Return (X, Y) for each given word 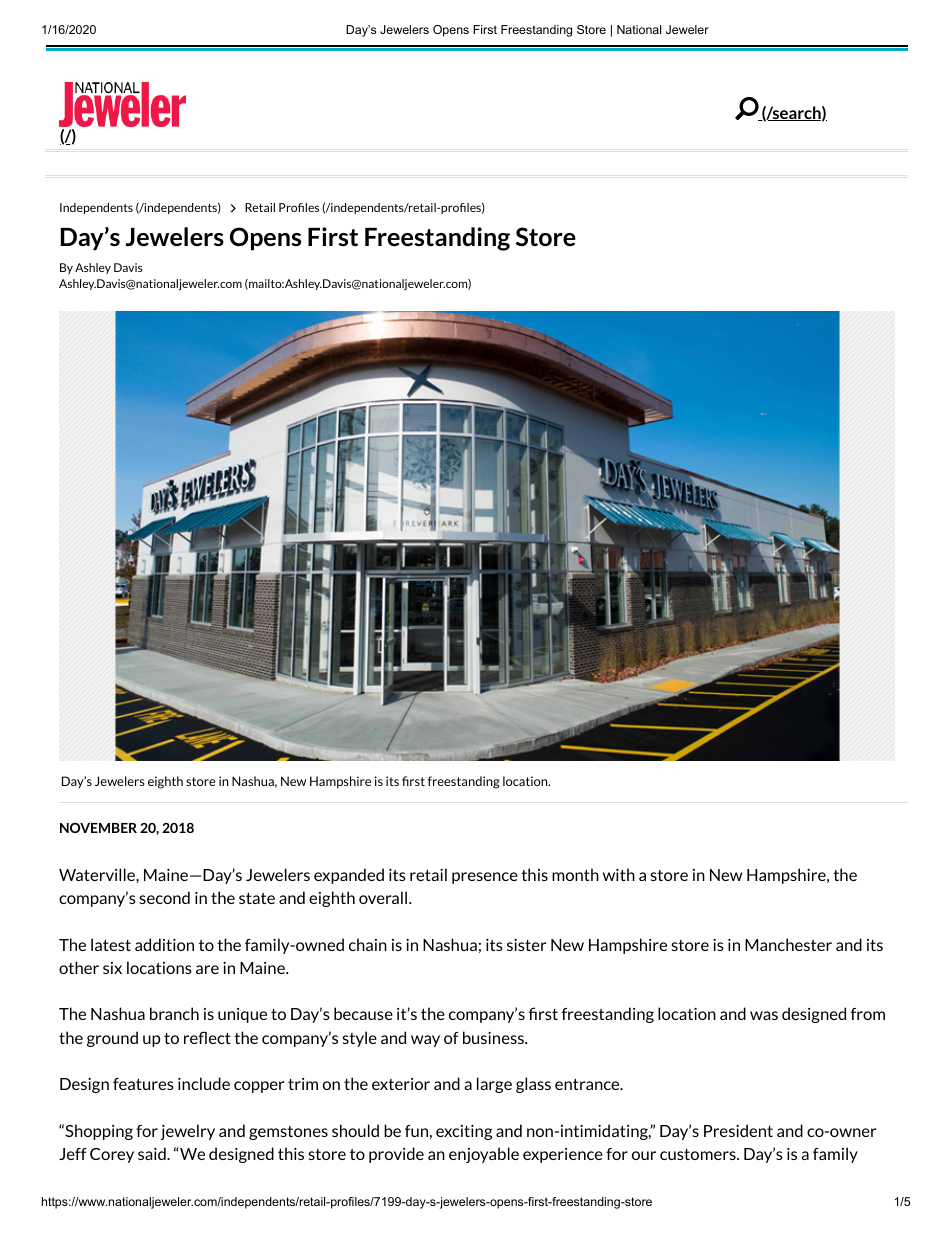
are (207, 969)
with (619, 874)
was (764, 1015)
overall (384, 897)
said (153, 1153)
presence (485, 878)
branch (174, 1013)
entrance (588, 1084)
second (165, 897)
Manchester (788, 944)
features (143, 1084)
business (494, 1037)
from (868, 1014)
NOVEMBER (98, 828)
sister (527, 945)
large (494, 1085)
